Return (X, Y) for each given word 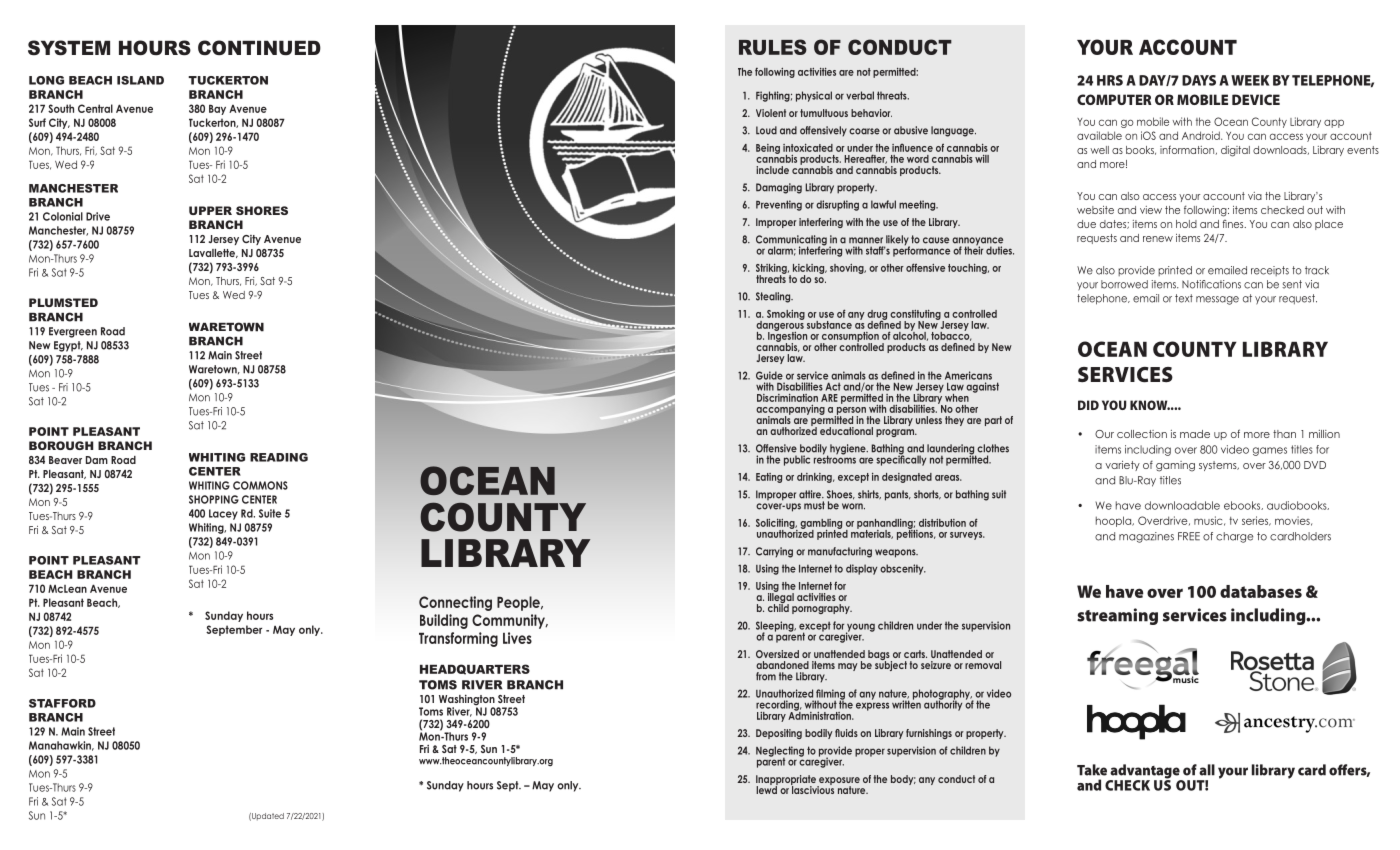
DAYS (1199, 80)
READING (279, 457)
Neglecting (780, 752)
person (851, 412)
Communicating (791, 241)
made (1195, 434)
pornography (822, 609)
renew (1158, 239)
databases (1261, 591)
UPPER (210, 210)
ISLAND (140, 80)
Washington (467, 701)
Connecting (455, 603)
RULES (773, 47)
